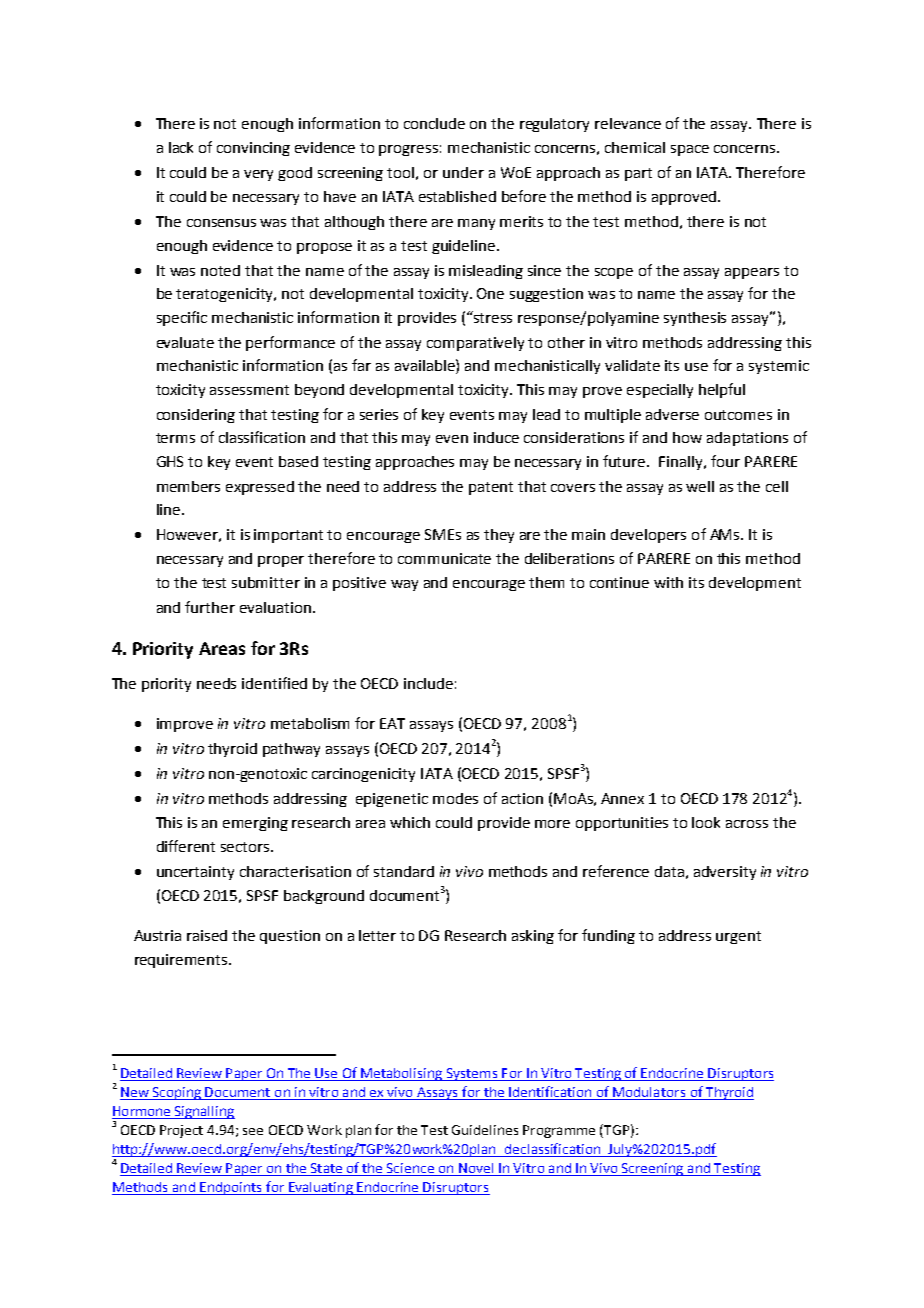  I want to click on with, so click(668, 582).
